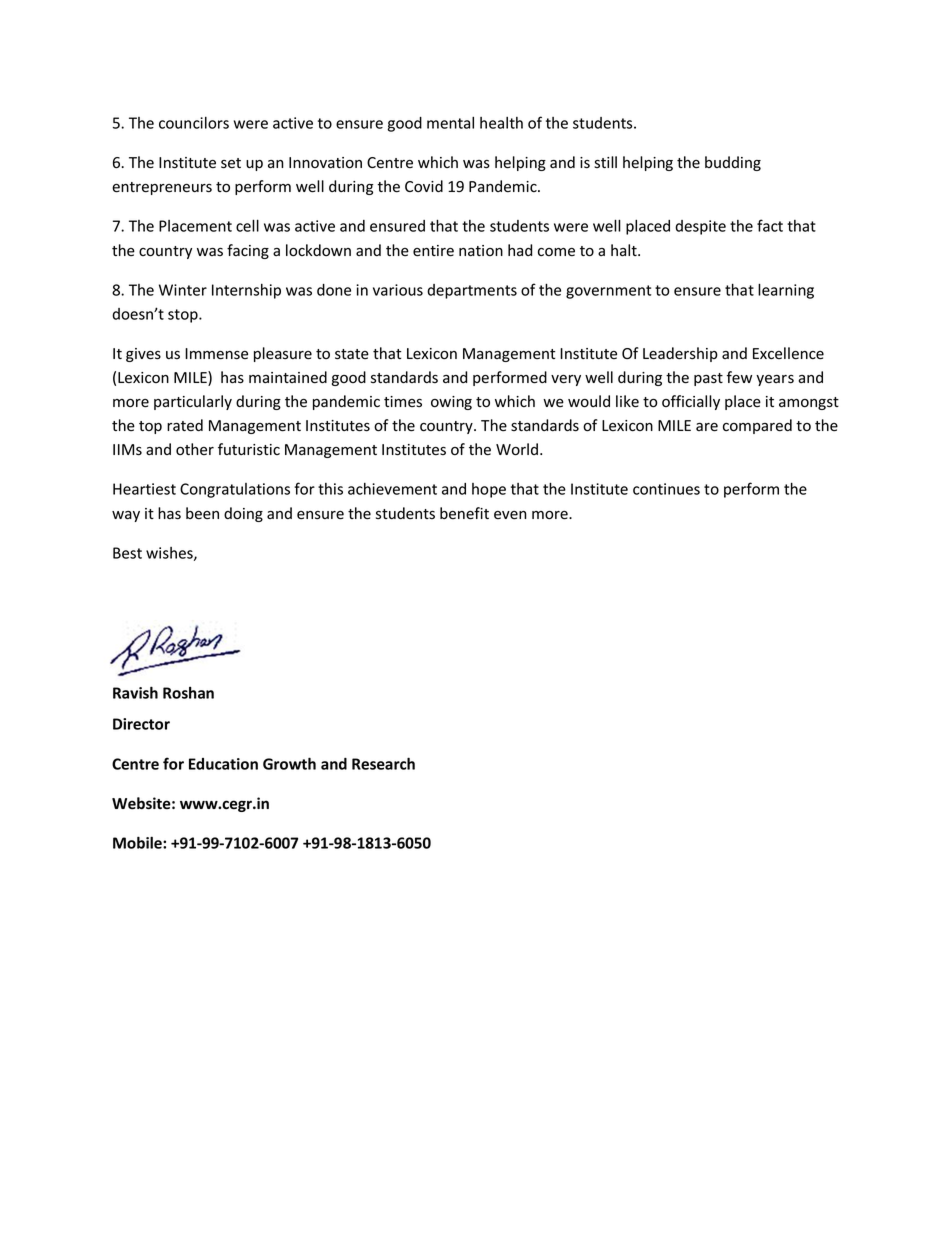  What do you see at coordinates (289, 763) in the document?
I see `Growth` at bounding box center [289, 763].
